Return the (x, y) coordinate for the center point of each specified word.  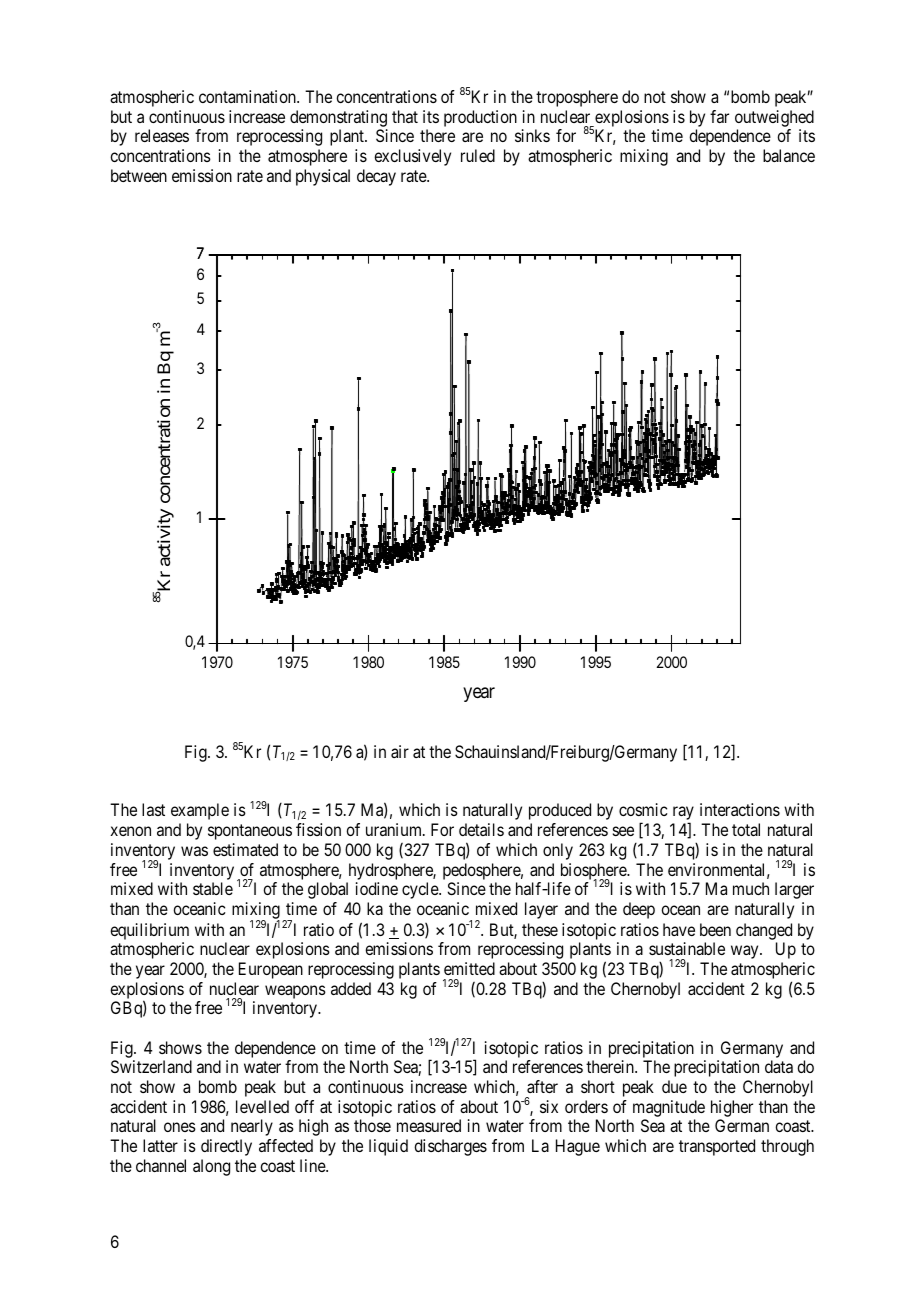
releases (162, 135)
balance (789, 155)
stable (213, 888)
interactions (740, 809)
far (719, 116)
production (480, 118)
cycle (421, 890)
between (139, 175)
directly (226, 1147)
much (751, 888)
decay (376, 177)
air (400, 751)
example (200, 811)
